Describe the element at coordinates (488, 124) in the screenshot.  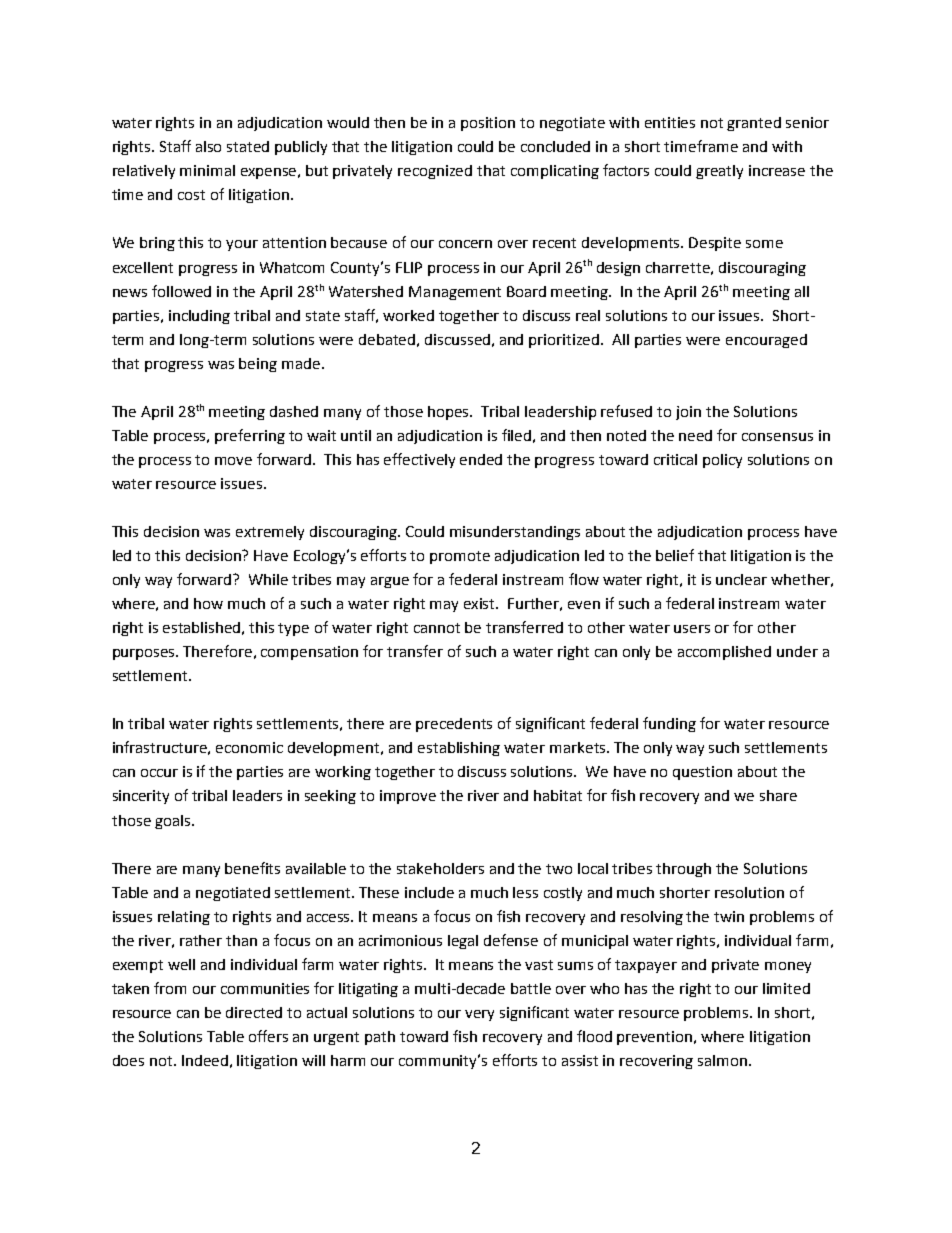
I see `position` at that location.
